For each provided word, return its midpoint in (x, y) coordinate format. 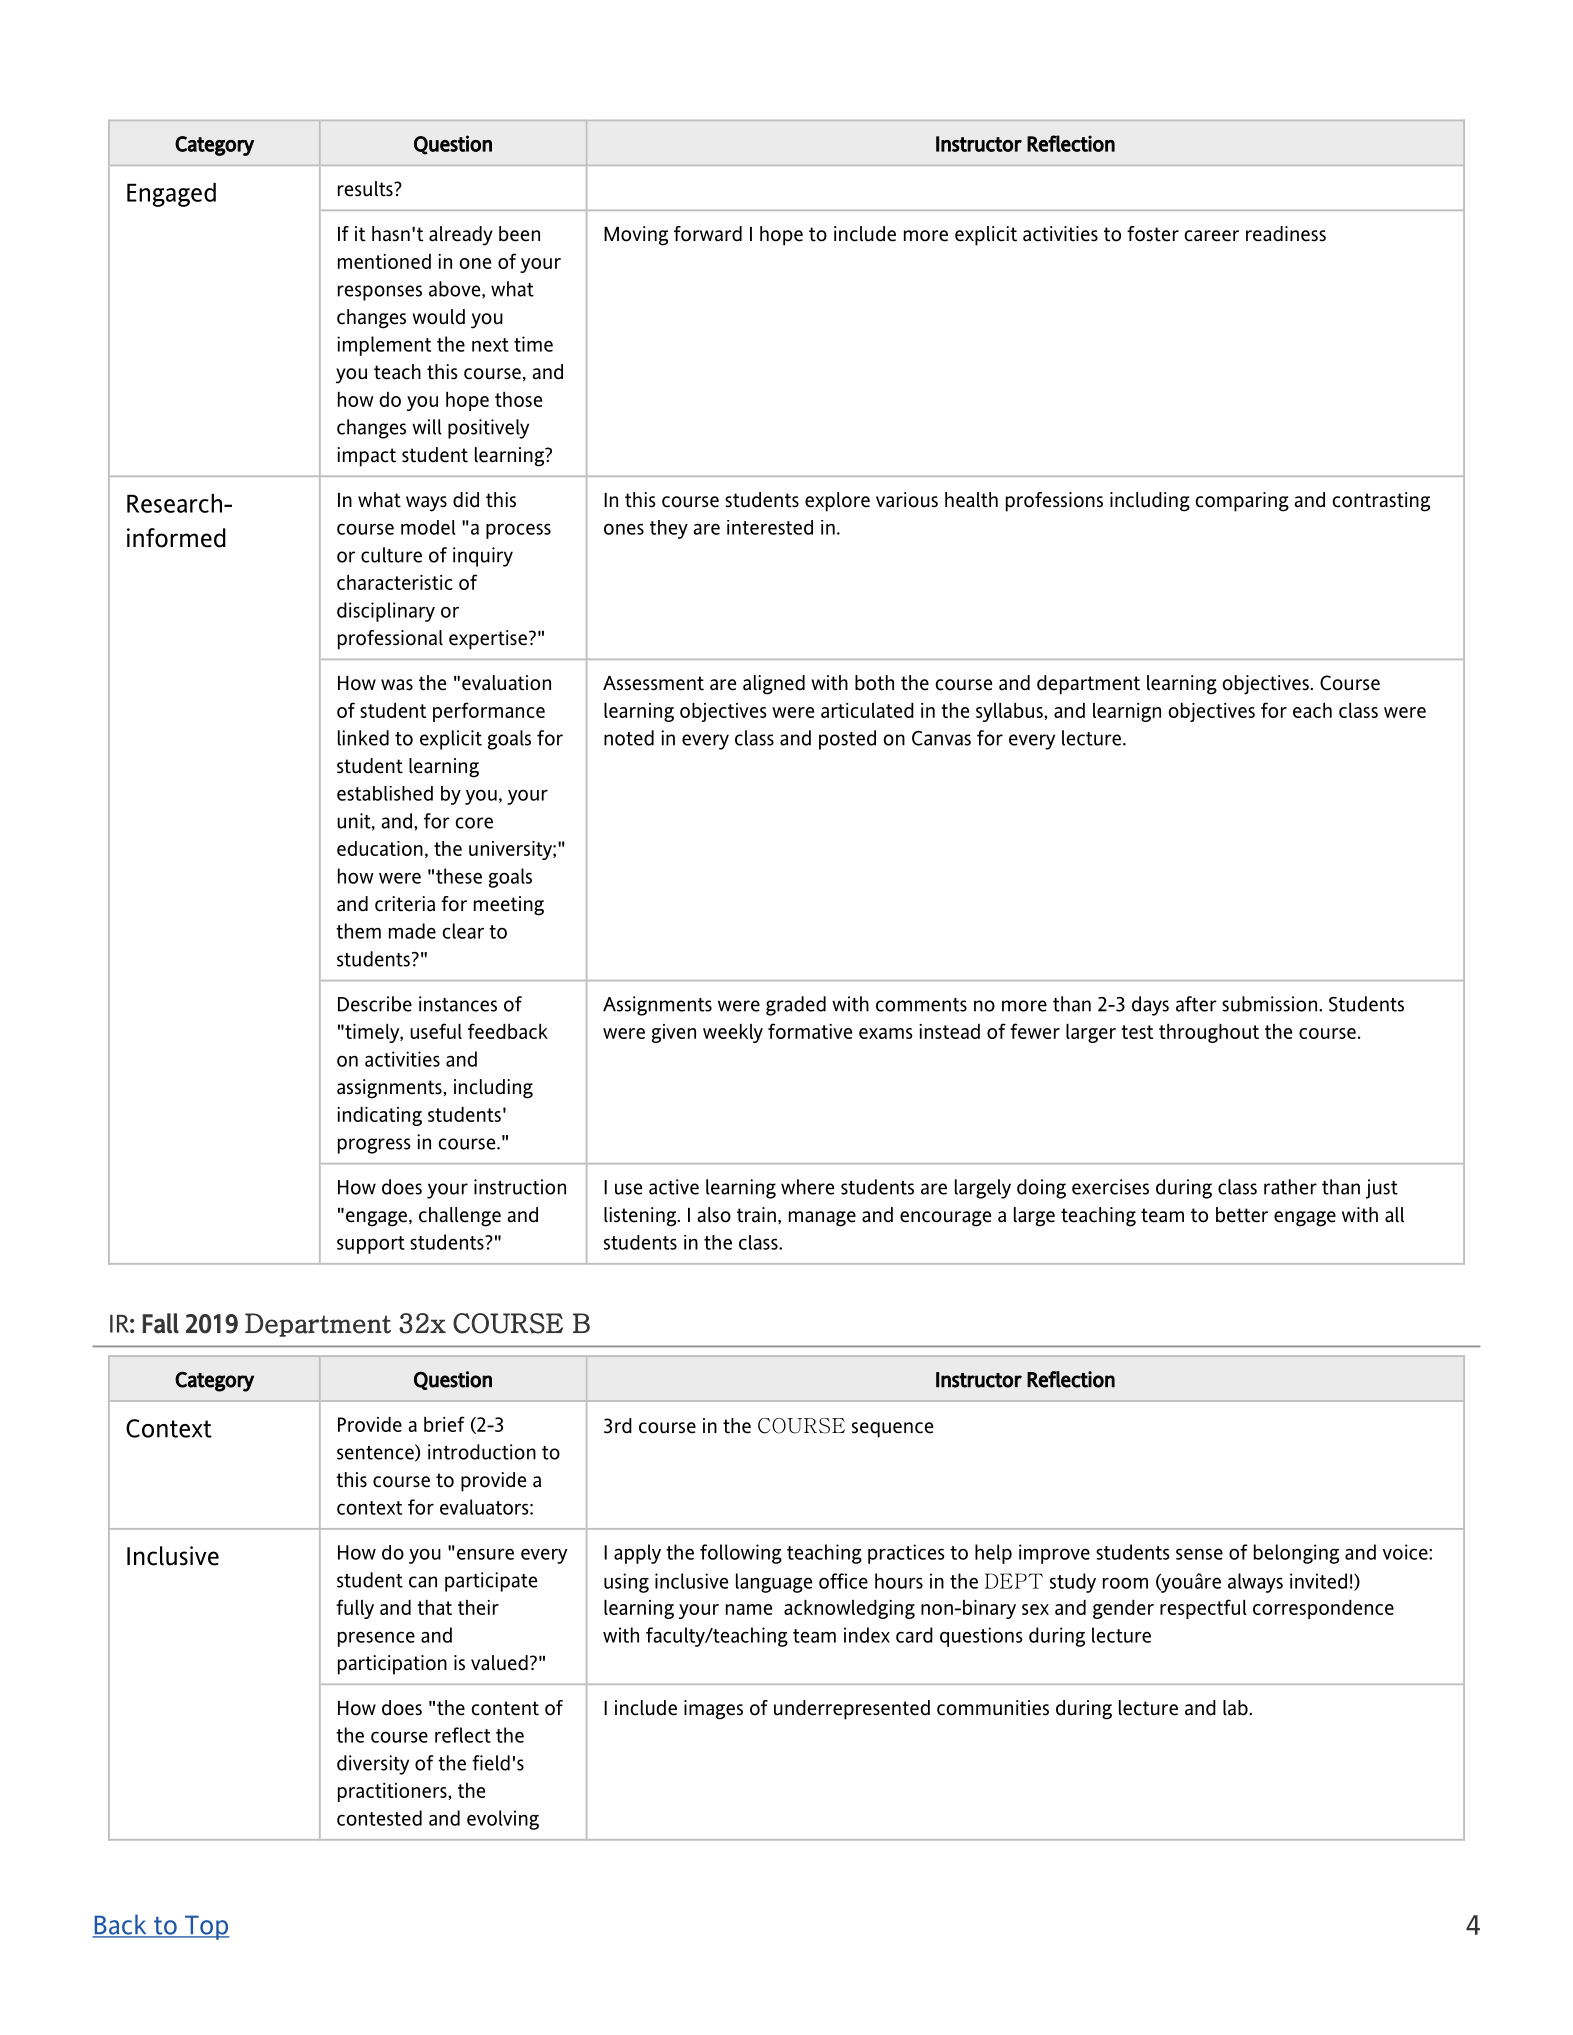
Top (206, 1927)
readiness (1286, 234)
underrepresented (852, 1710)
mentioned (384, 261)
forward (708, 234)
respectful (1203, 1609)
